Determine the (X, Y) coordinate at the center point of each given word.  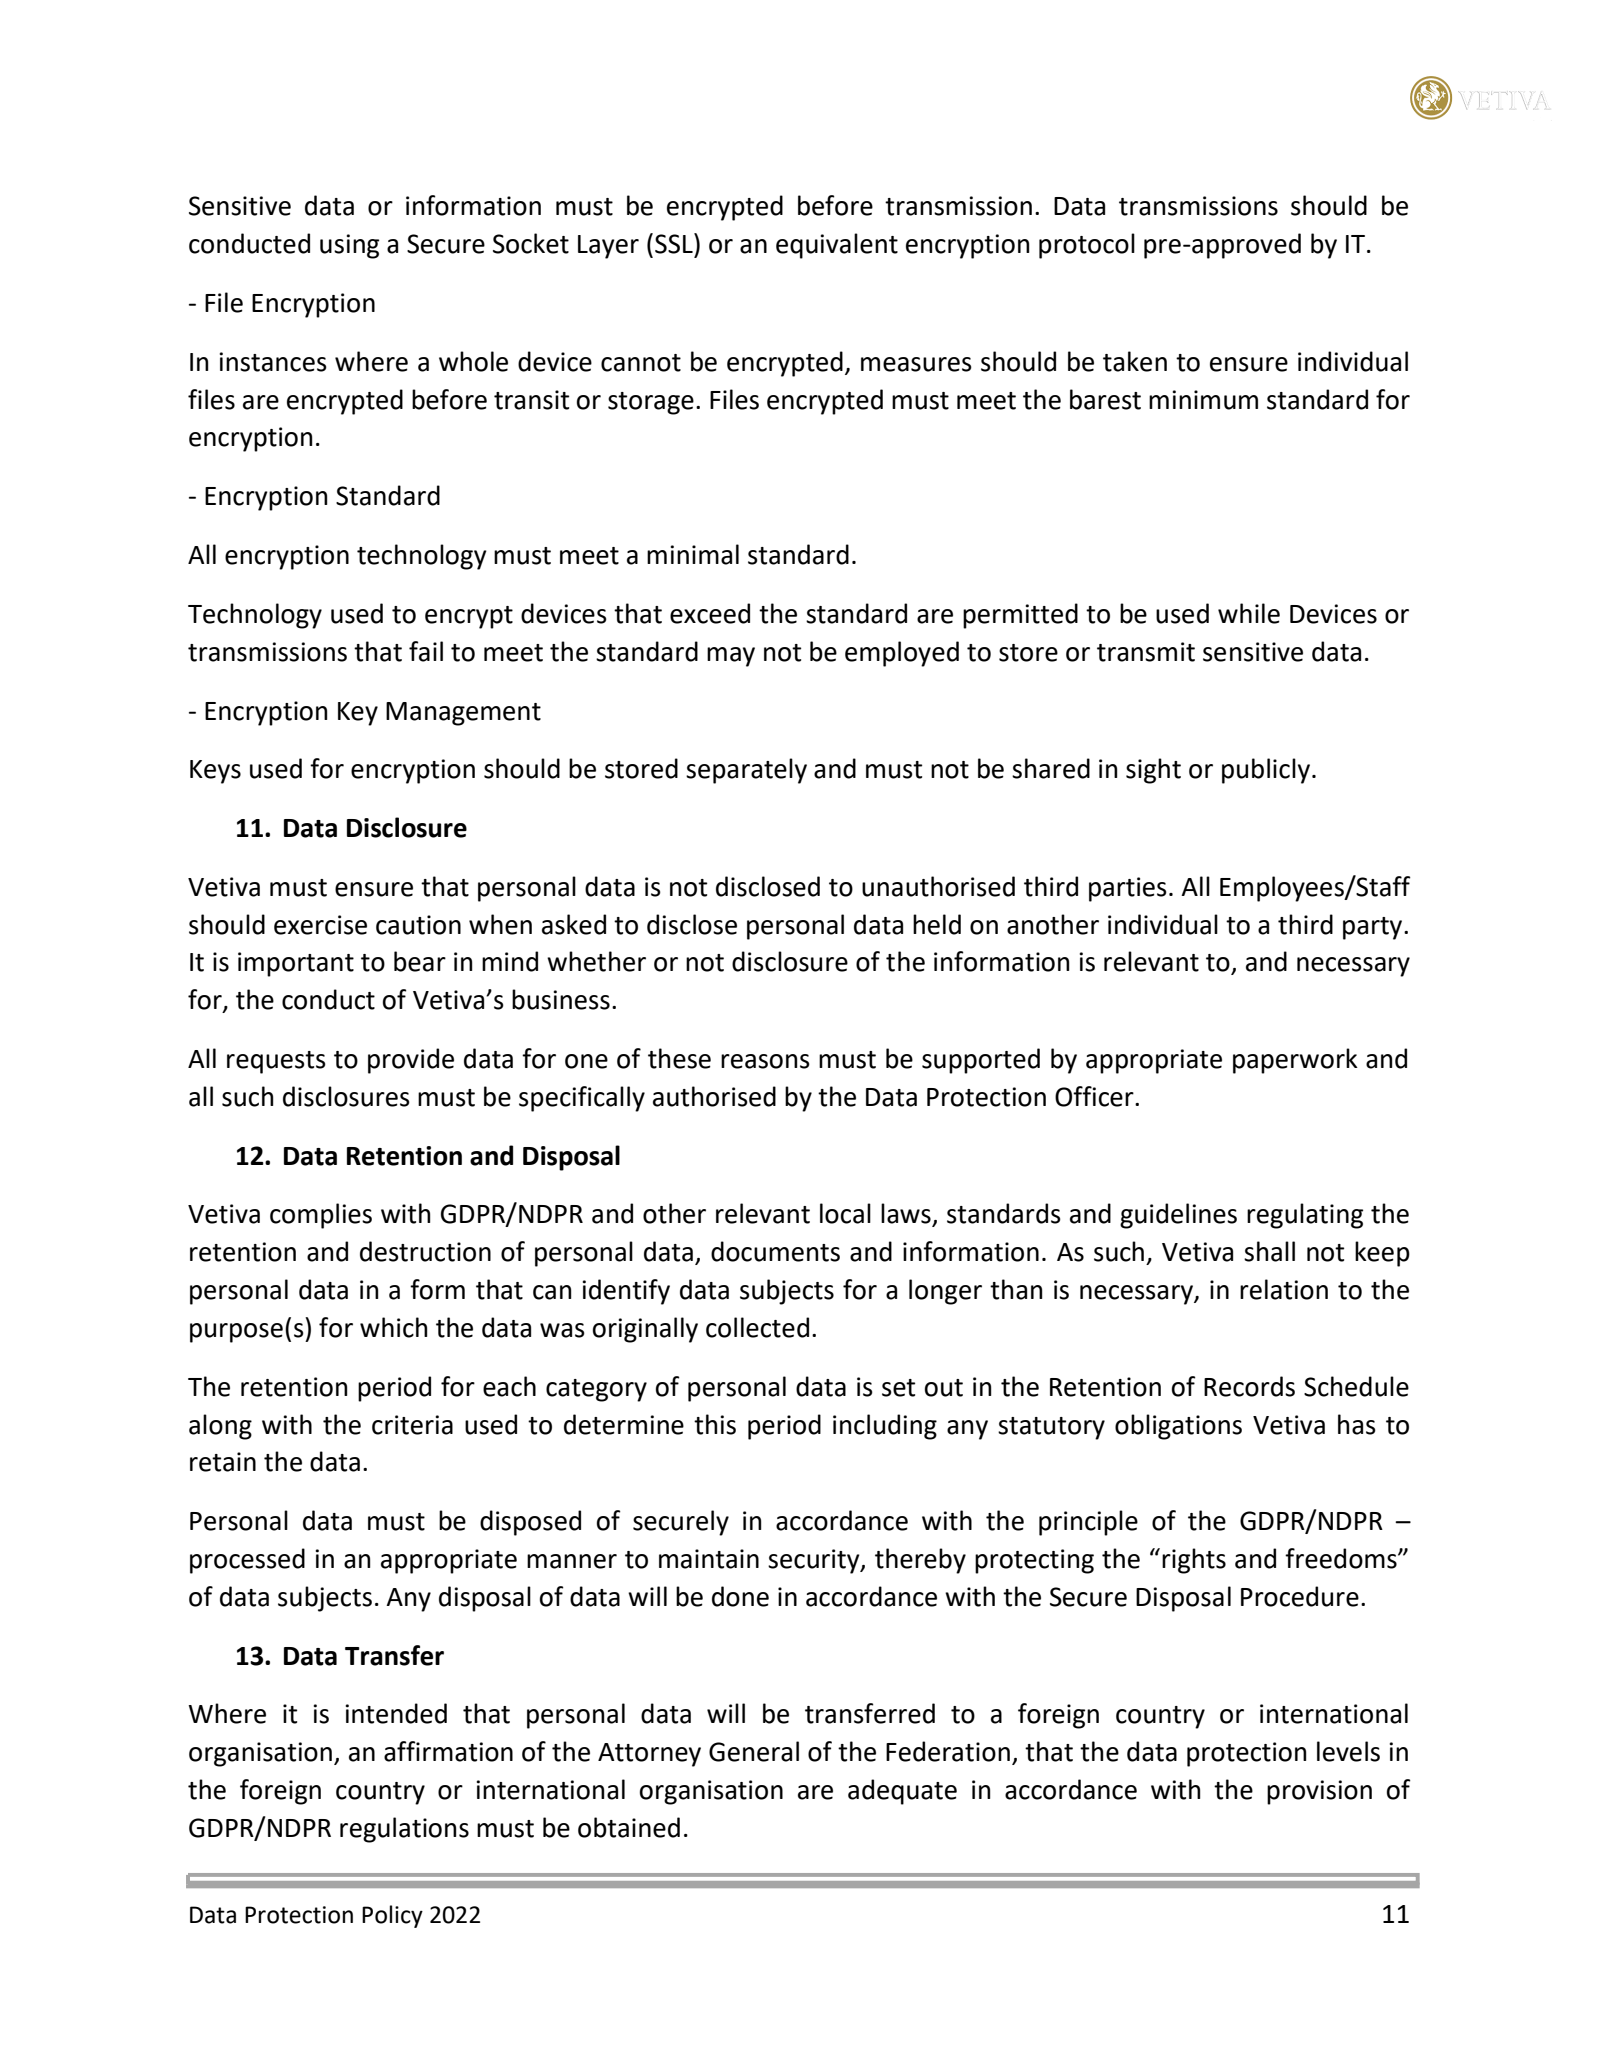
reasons (765, 1061)
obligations (1178, 1427)
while (1249, 613)
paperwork (1295, 1061)
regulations (404, 1830)
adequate (902, 1792)
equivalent (837, 246)
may (731, 657)
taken (1135, 361)
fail (426, 651)
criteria (412, 1425)
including (885, 1427)
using (349, 246)
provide (411, 1061)
